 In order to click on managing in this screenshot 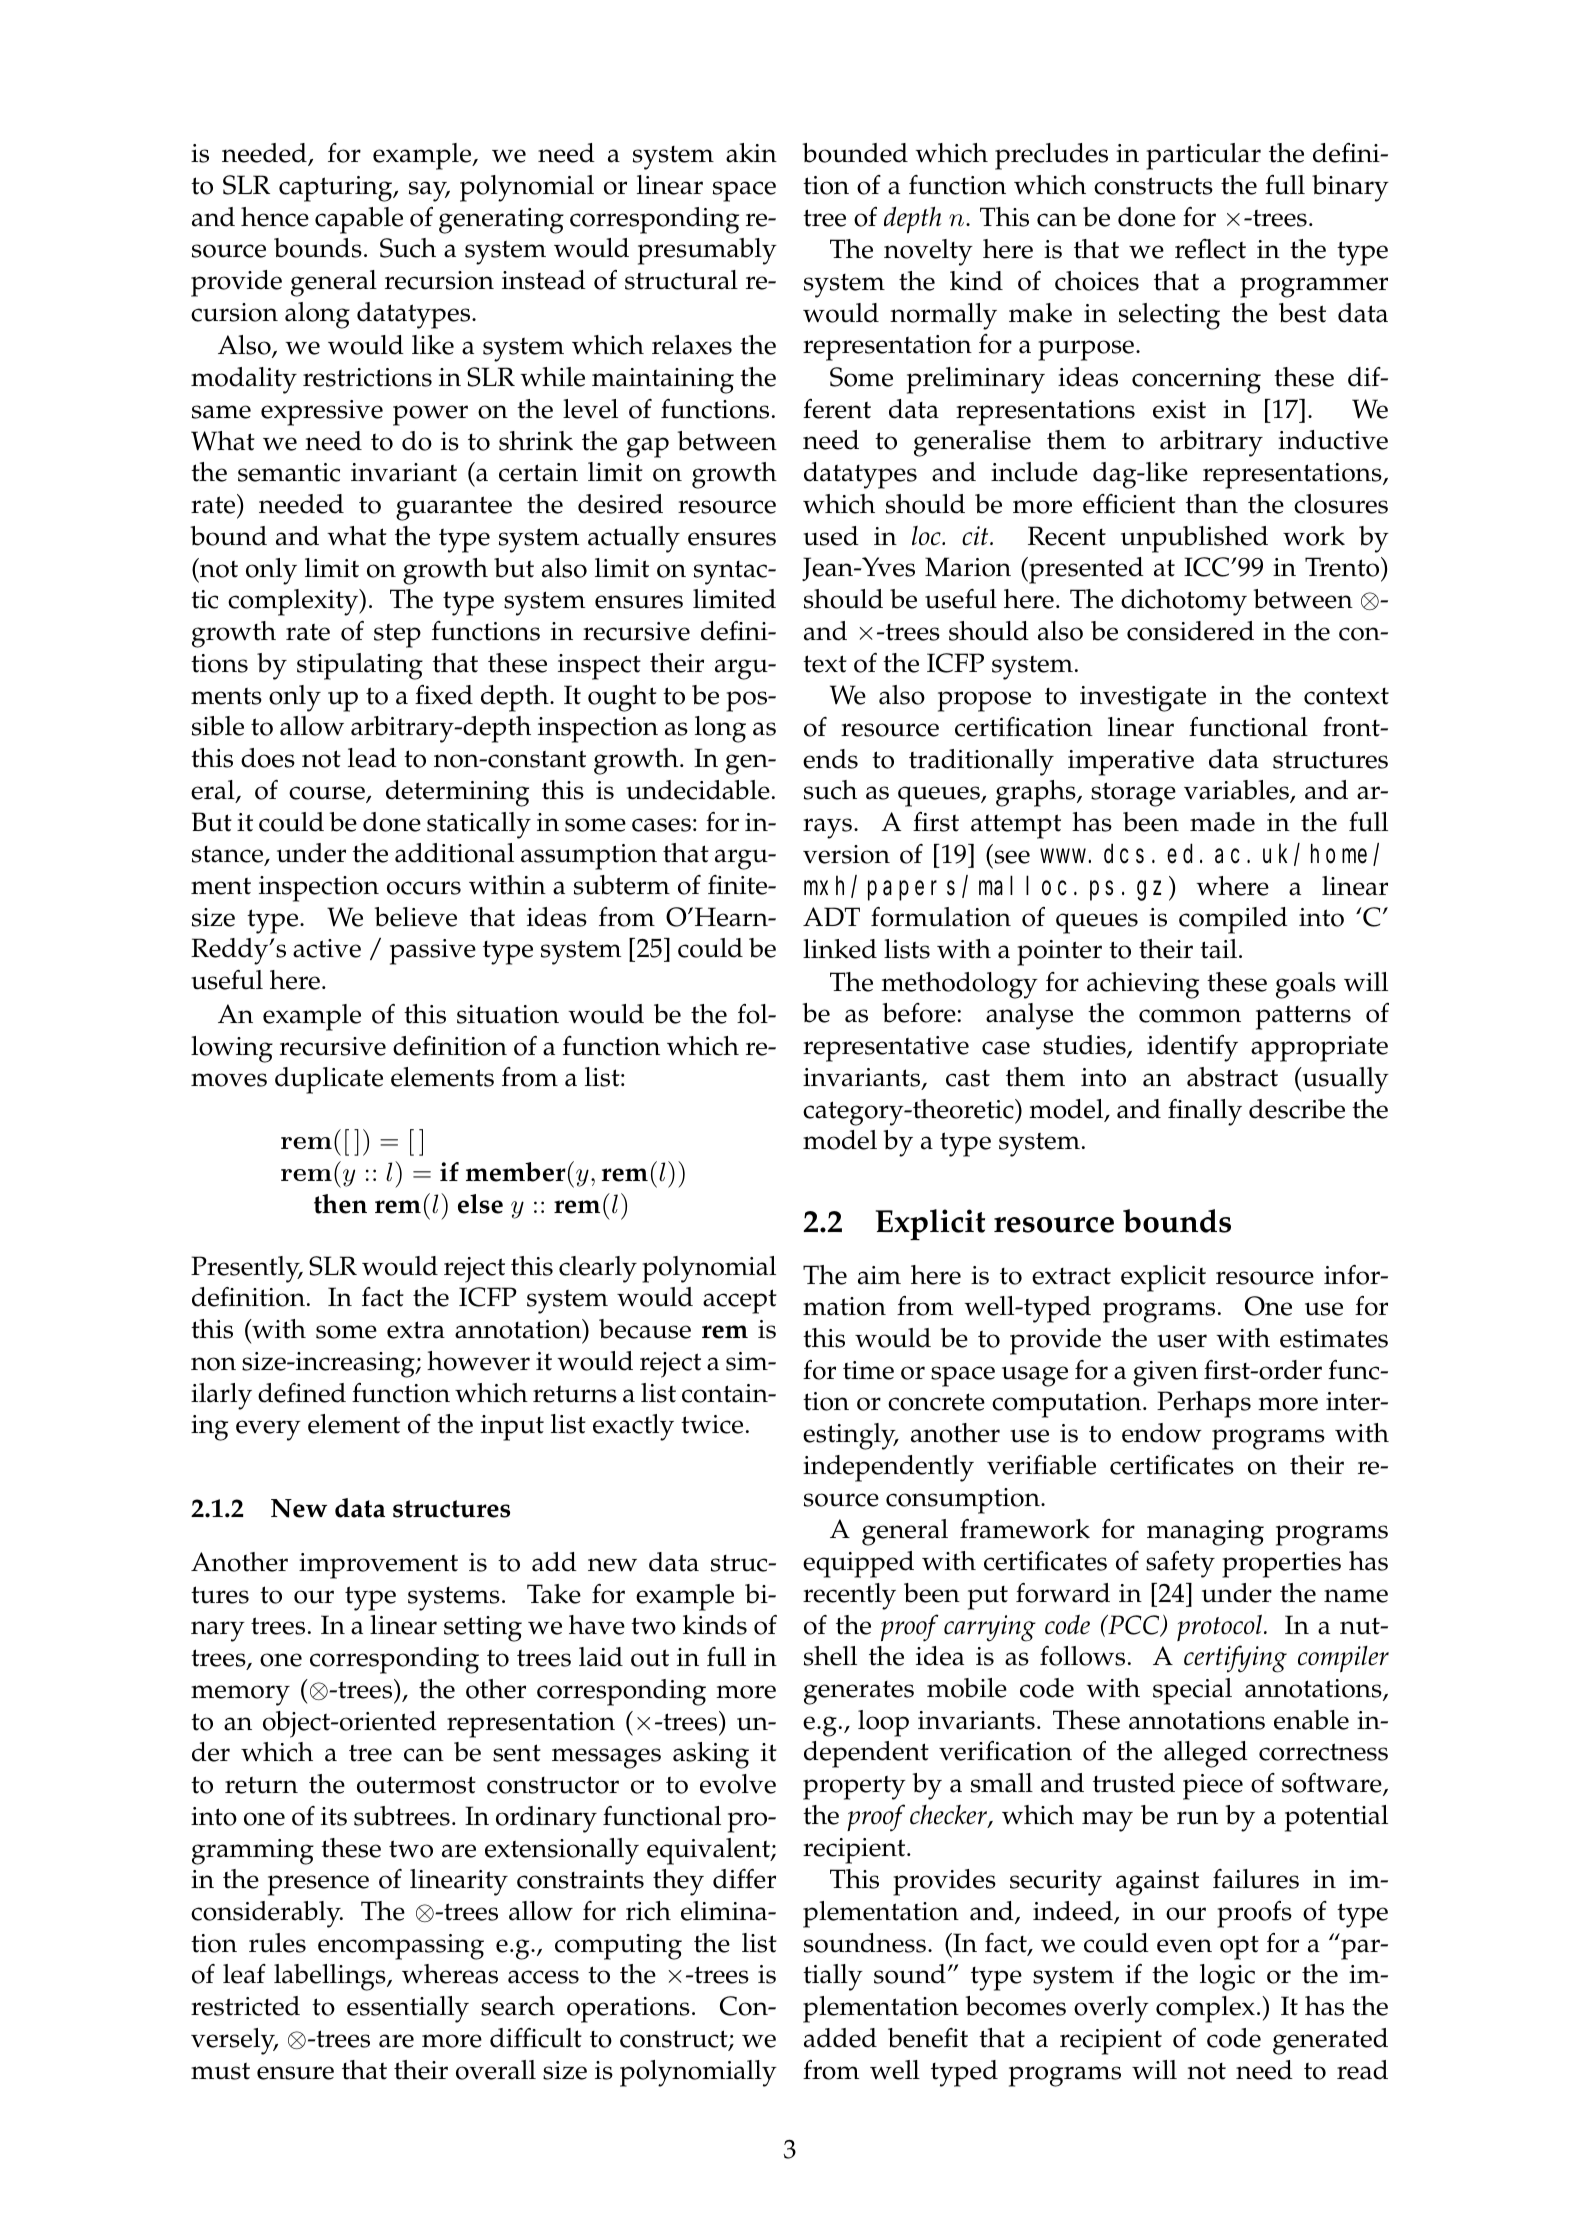, I will do `click(1205, 1533)`.
